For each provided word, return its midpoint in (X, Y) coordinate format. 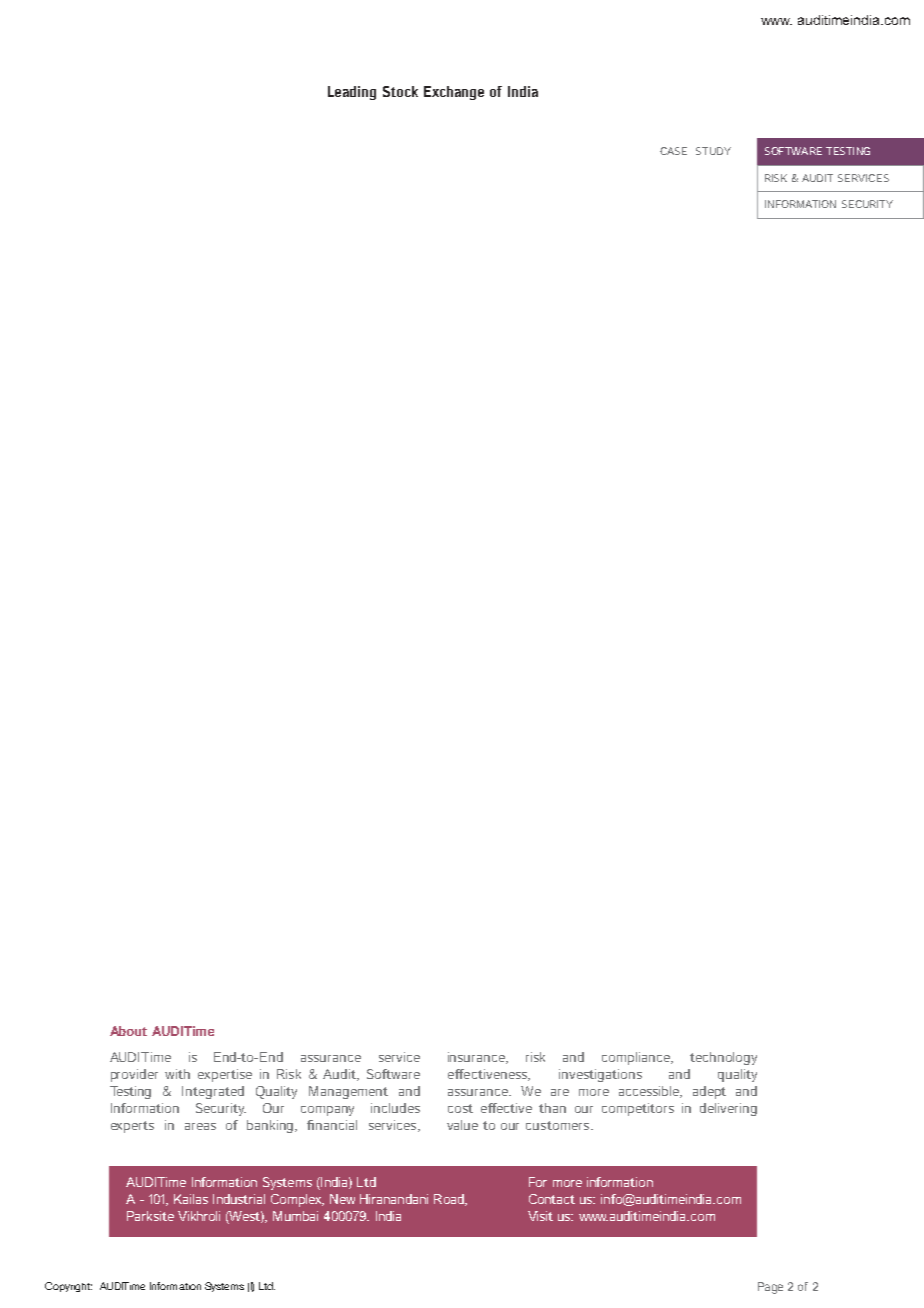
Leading (352, 93)
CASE (673, 151)
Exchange (454, 93)
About (128, 1031)
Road (450, 1200)
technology (723, 1058)
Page (770, 1288)
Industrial (239, 1199)
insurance (478, 1058)
